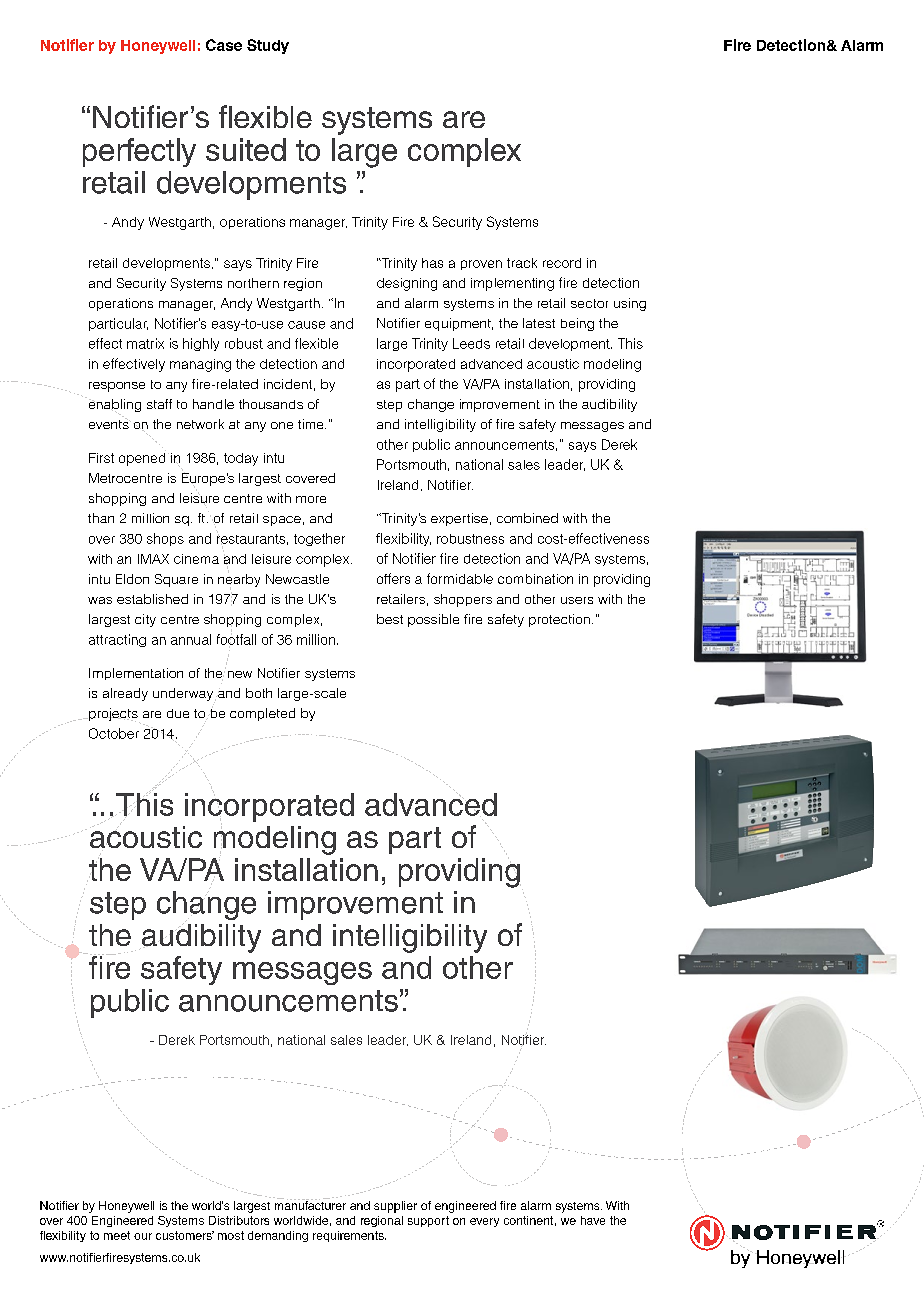 The width and height of the image is (924, 1308). I want to click on our, so click(143, 1236).
